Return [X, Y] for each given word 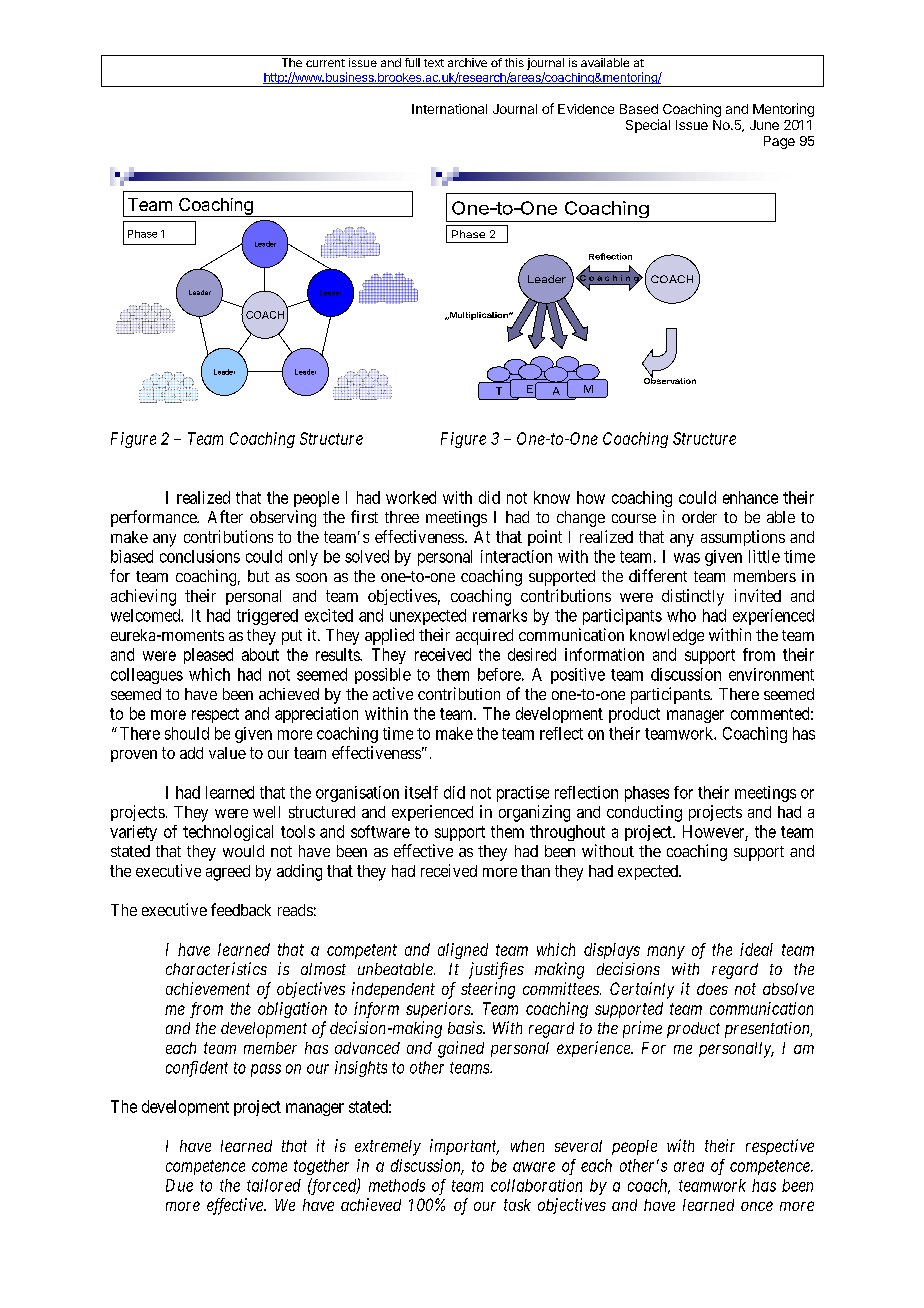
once [757, 1206]
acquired [484, 637]
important [464, 1147]
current [325, 63]
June [764, 125]
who [681, 615]
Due [179, 1185]
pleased [208, 656]
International [449, 109]
